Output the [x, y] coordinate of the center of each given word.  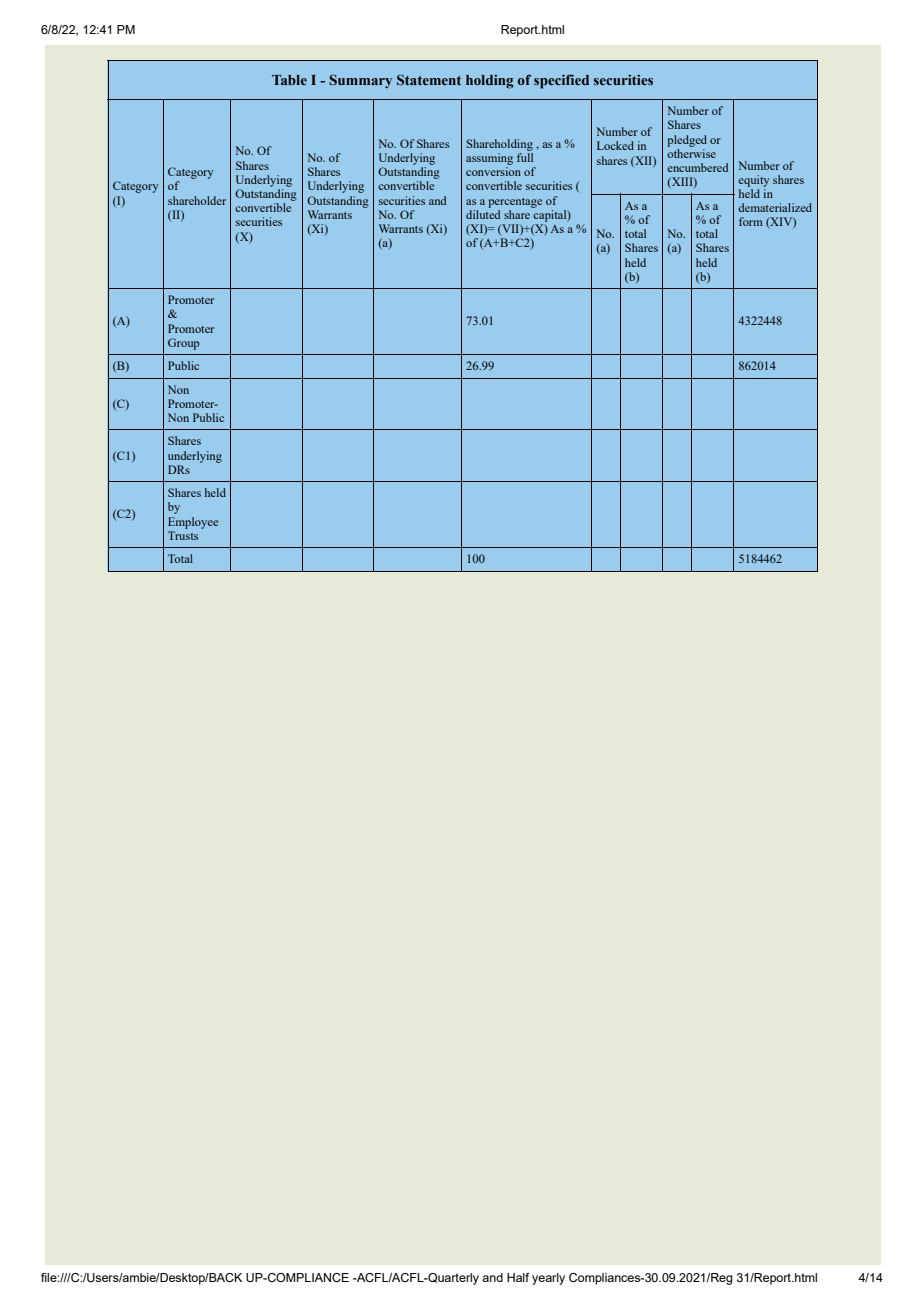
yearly [548, 1279]
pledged [687, 141]
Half [518, 1277]
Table [289, 80]
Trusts [183, 535]
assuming [489, 159]
